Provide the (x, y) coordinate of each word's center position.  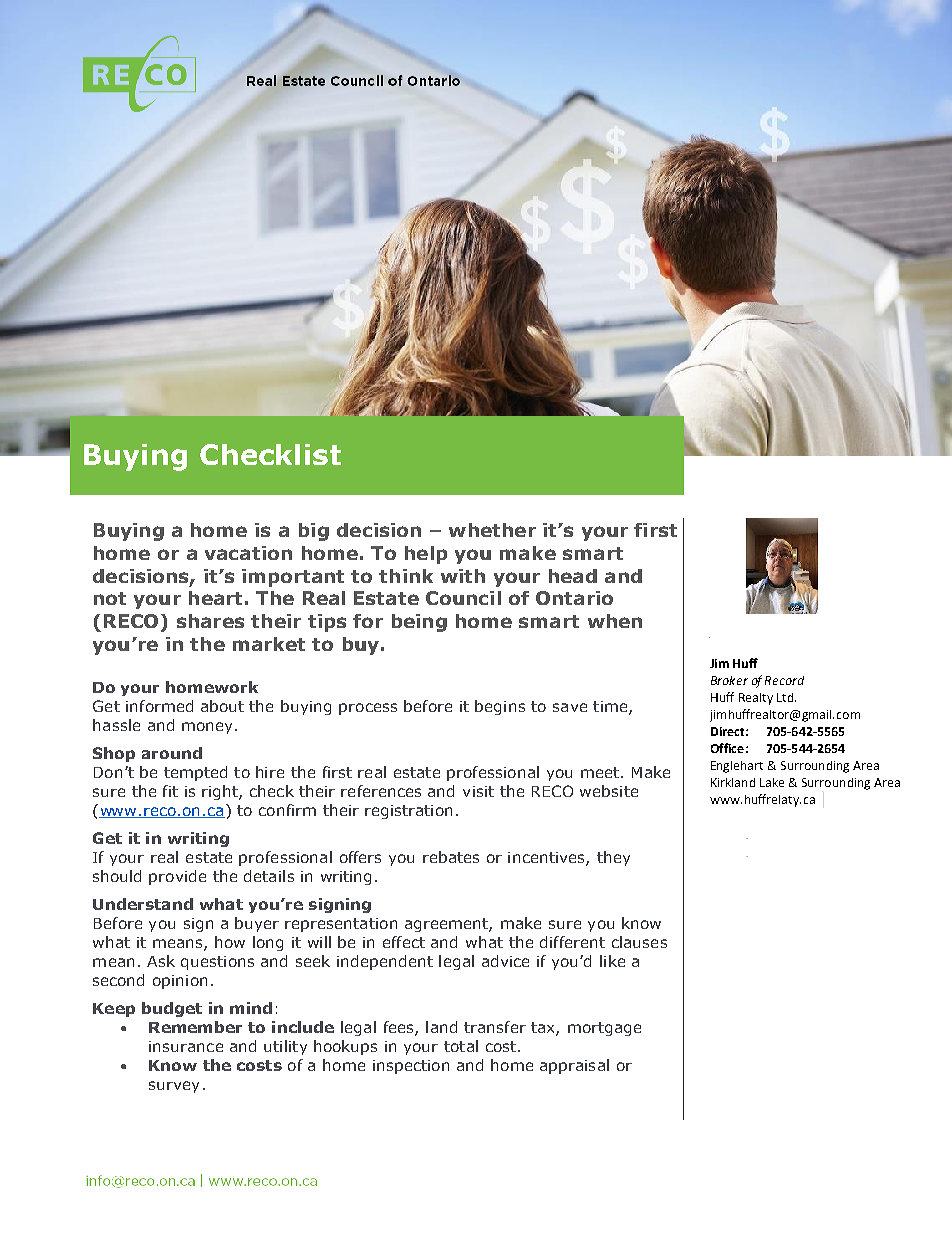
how (230, 942)
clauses (639, 942)
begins (500, 707)
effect (404, 942)
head (573, 576)
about (222, 706)
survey (174, 1087)
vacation (248, 553)
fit (170, 791)
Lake (772, 782)
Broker (729, 680)
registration (408, 812)
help (426, 555)
